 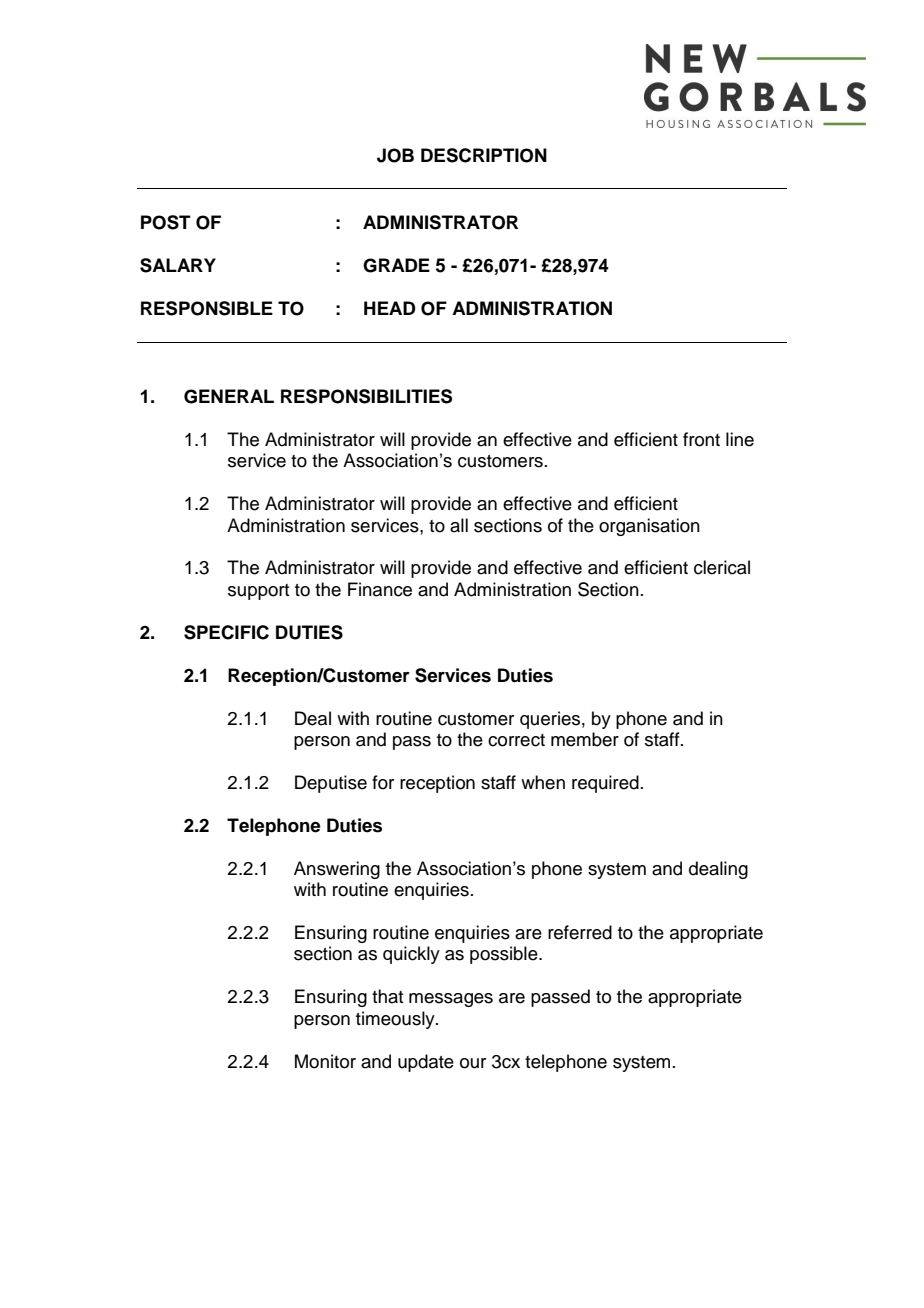 What do you see at coordinates (226, 632) in the image?
I see `SPECIFIC` at bounding box center [226, 632].
